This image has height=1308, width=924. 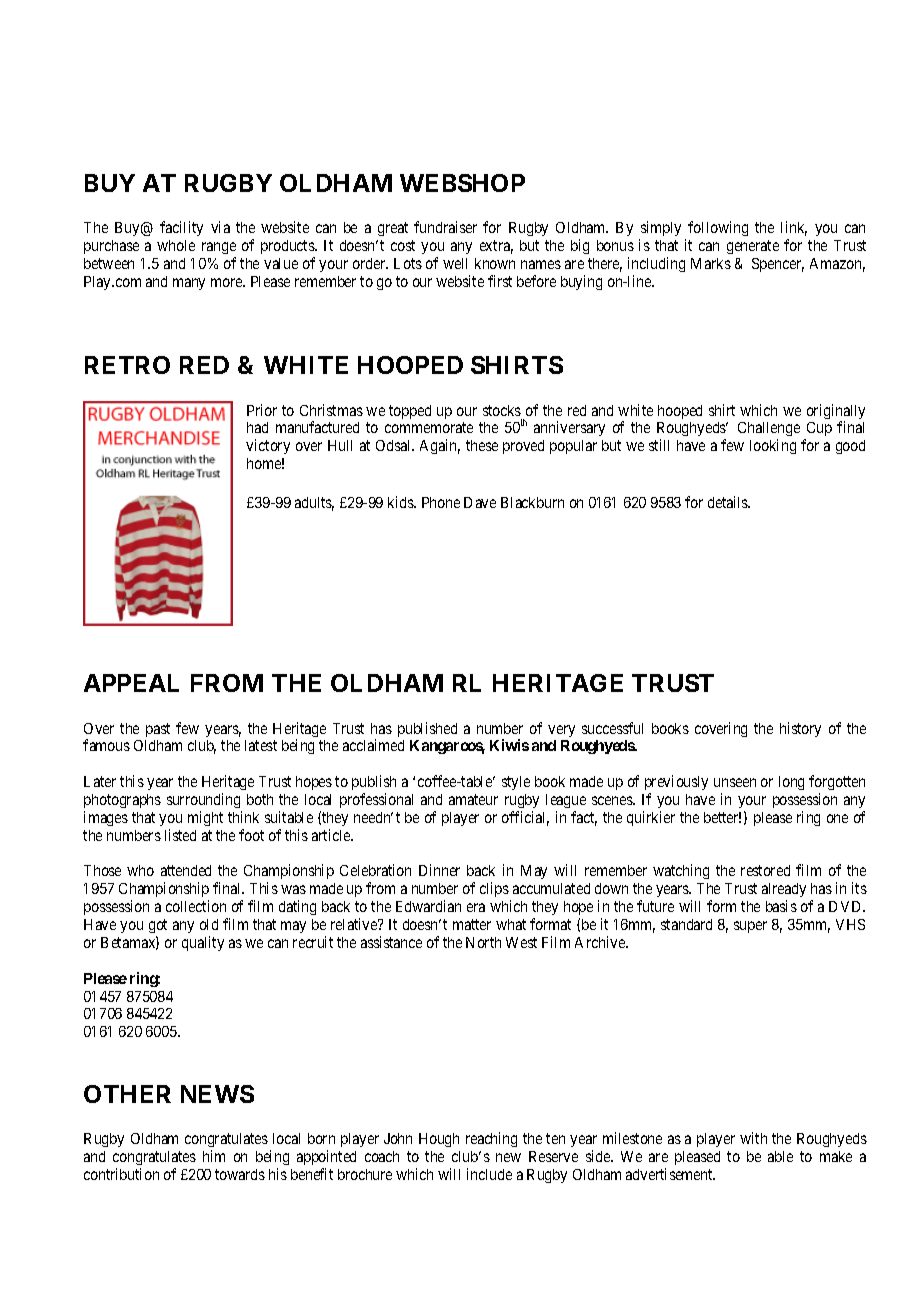 What do you see at coordinates (462, 183) in the image?
I see `WEBSHOP` at bounding box center [462, 183].
